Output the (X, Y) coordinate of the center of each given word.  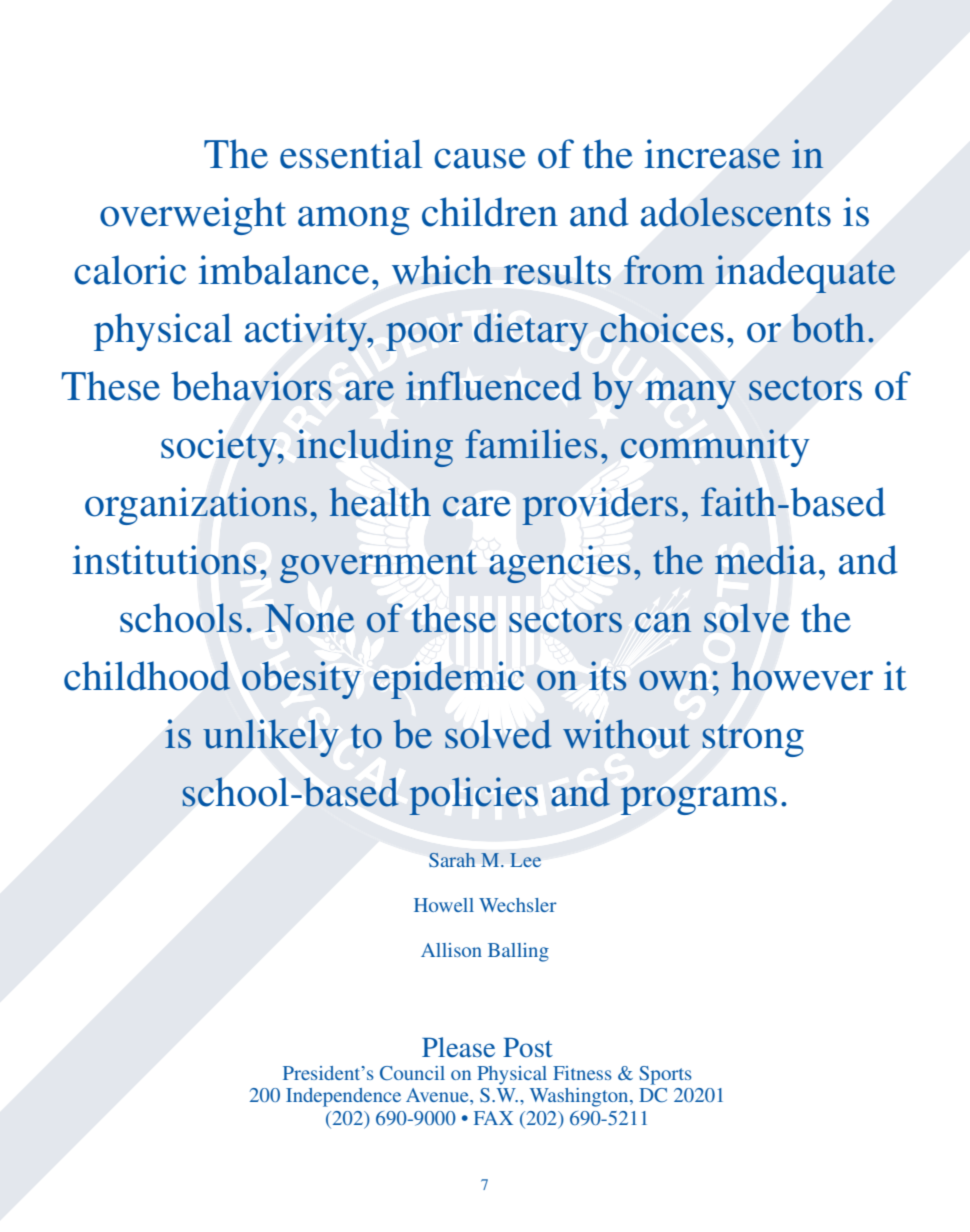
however (802, 676)
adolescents (736, 212)
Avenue (438, 1095)
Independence (343, 1097)
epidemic (448, 680)
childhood (147, 676)
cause (480, 158)
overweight (193, 216)
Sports (665, 1075)
